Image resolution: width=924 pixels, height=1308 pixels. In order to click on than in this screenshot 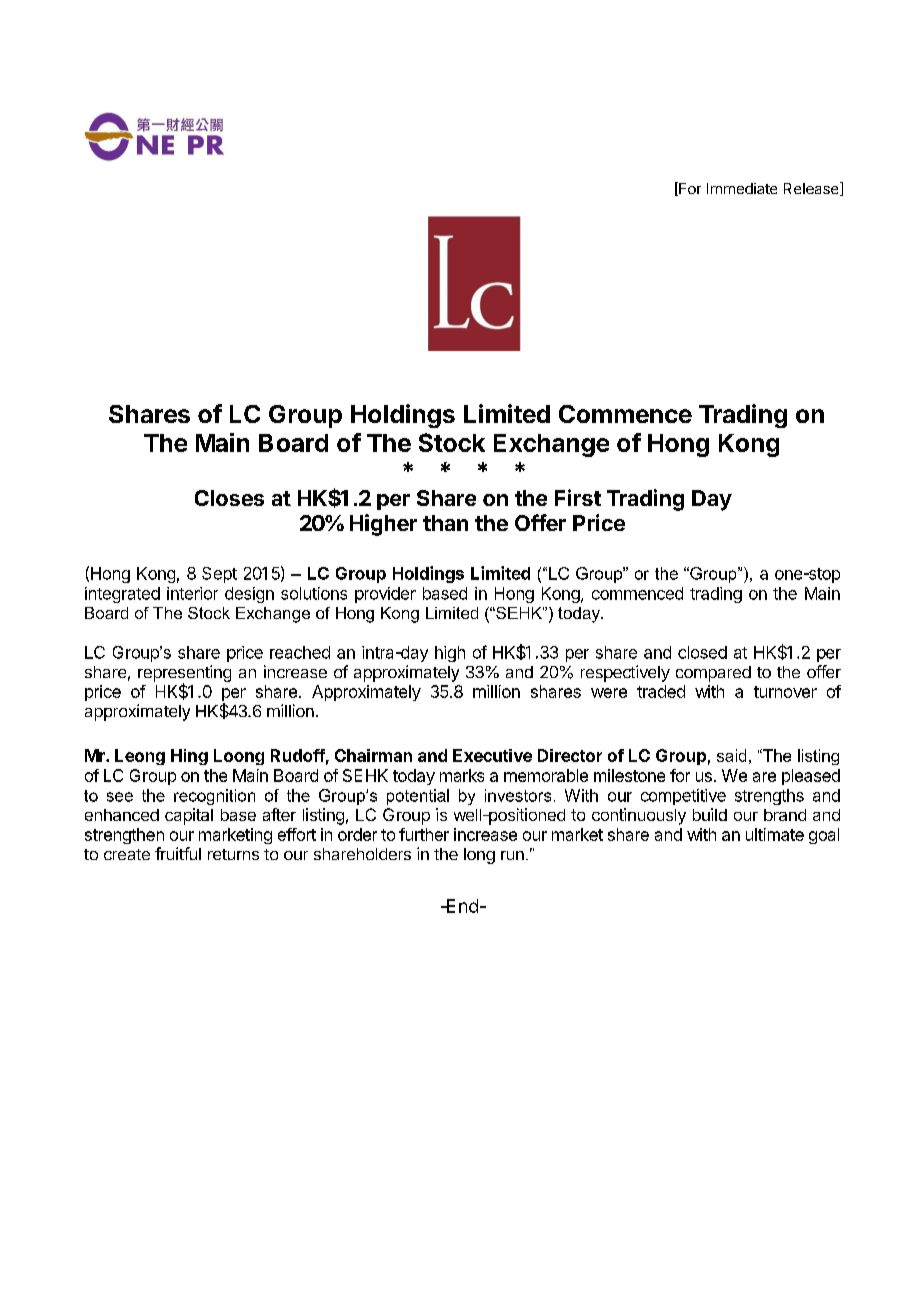, I will do `click(445, 523)`.
